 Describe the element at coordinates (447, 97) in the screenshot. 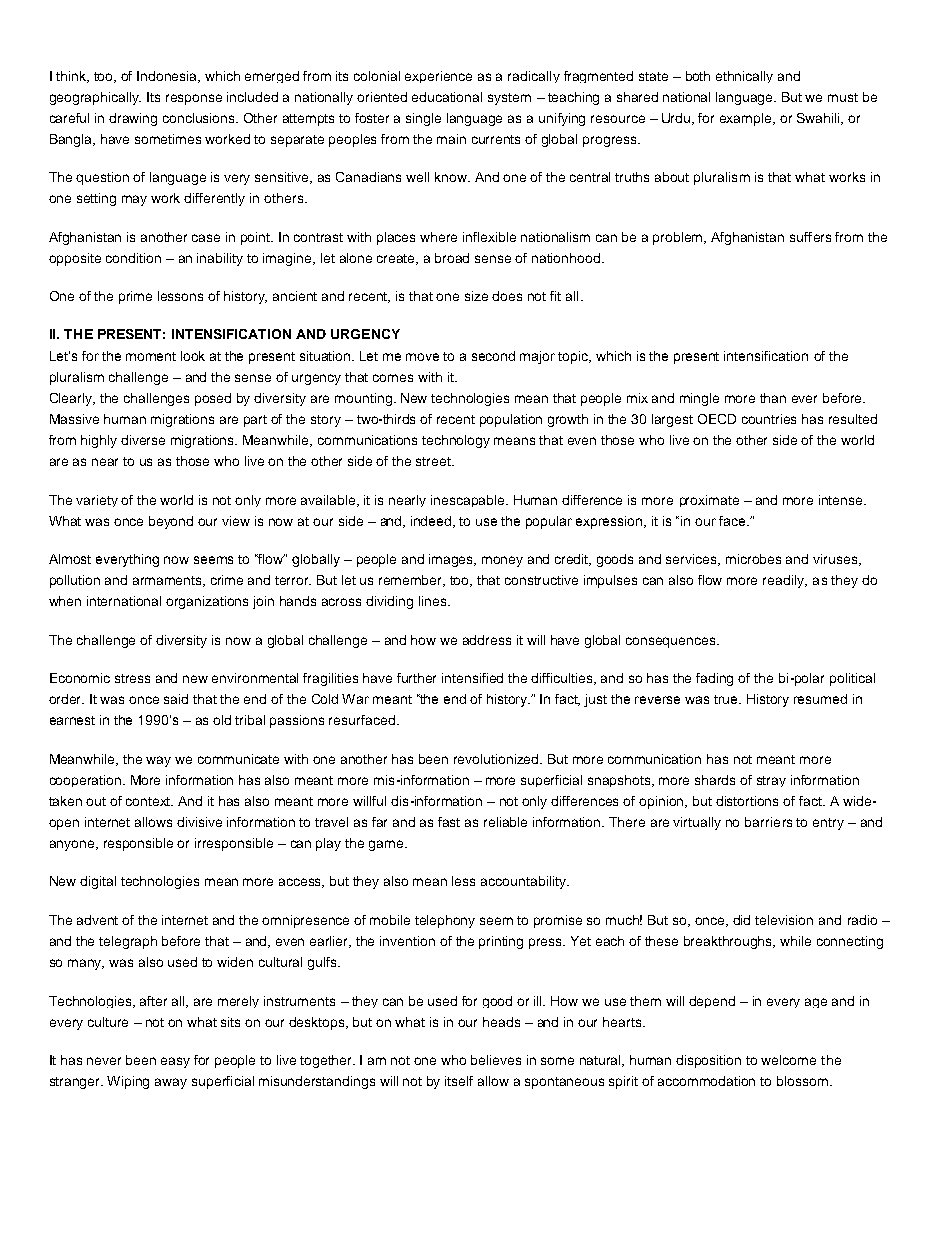

I see `educational` at that location.
